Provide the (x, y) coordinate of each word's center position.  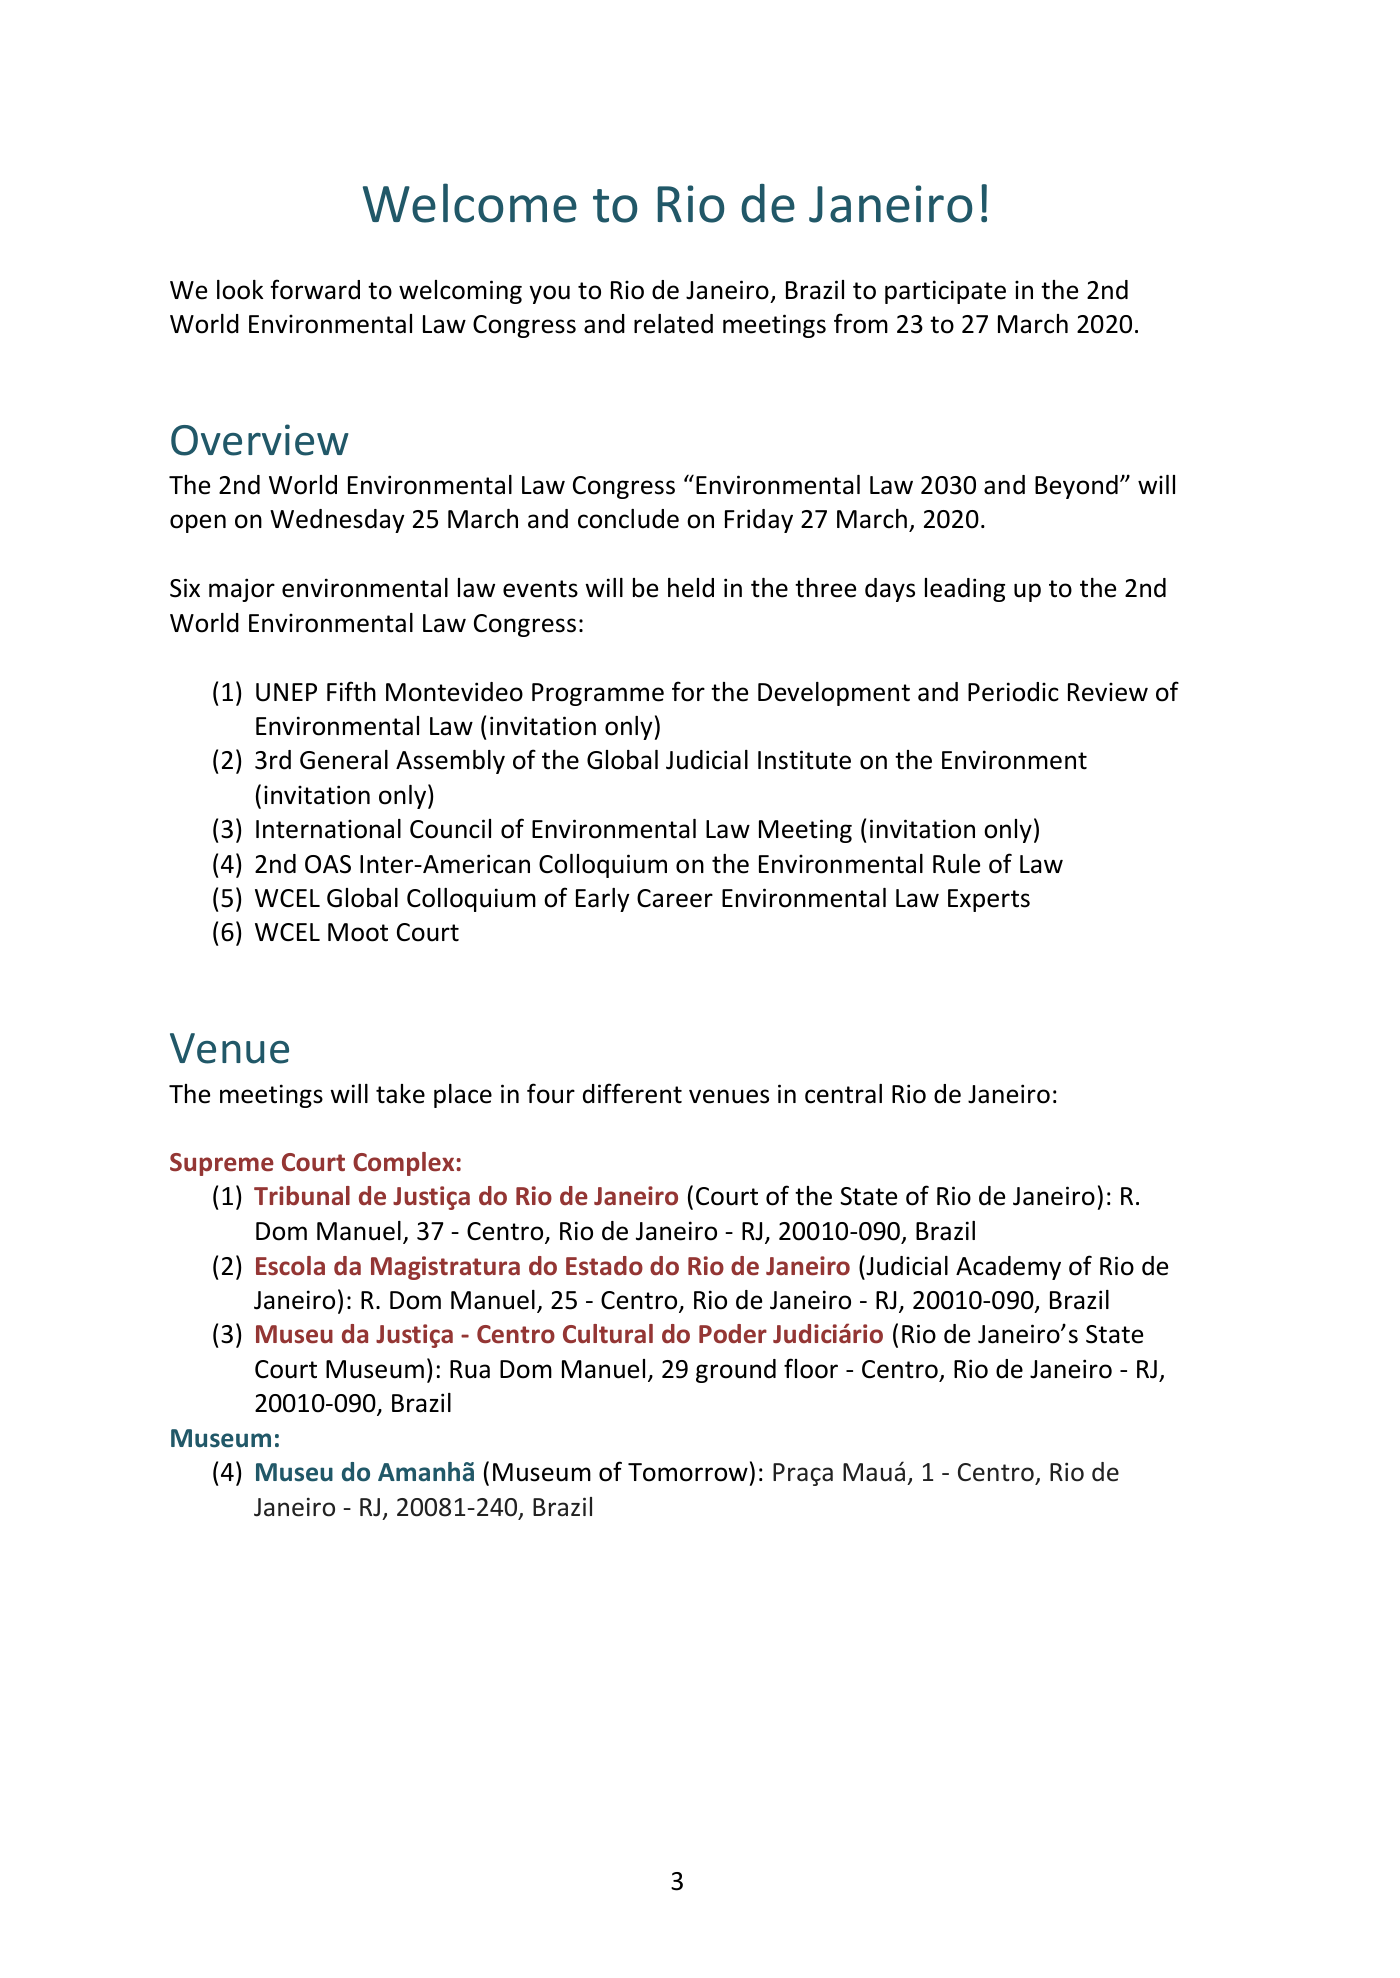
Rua (470, 1369)
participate (945, 292)
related (673, 324)
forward (315, 289)
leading (965, 590)
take (400, 1094)
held (691, 588)
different (632, 1093)
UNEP (286, 692)
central (843, 1094)
